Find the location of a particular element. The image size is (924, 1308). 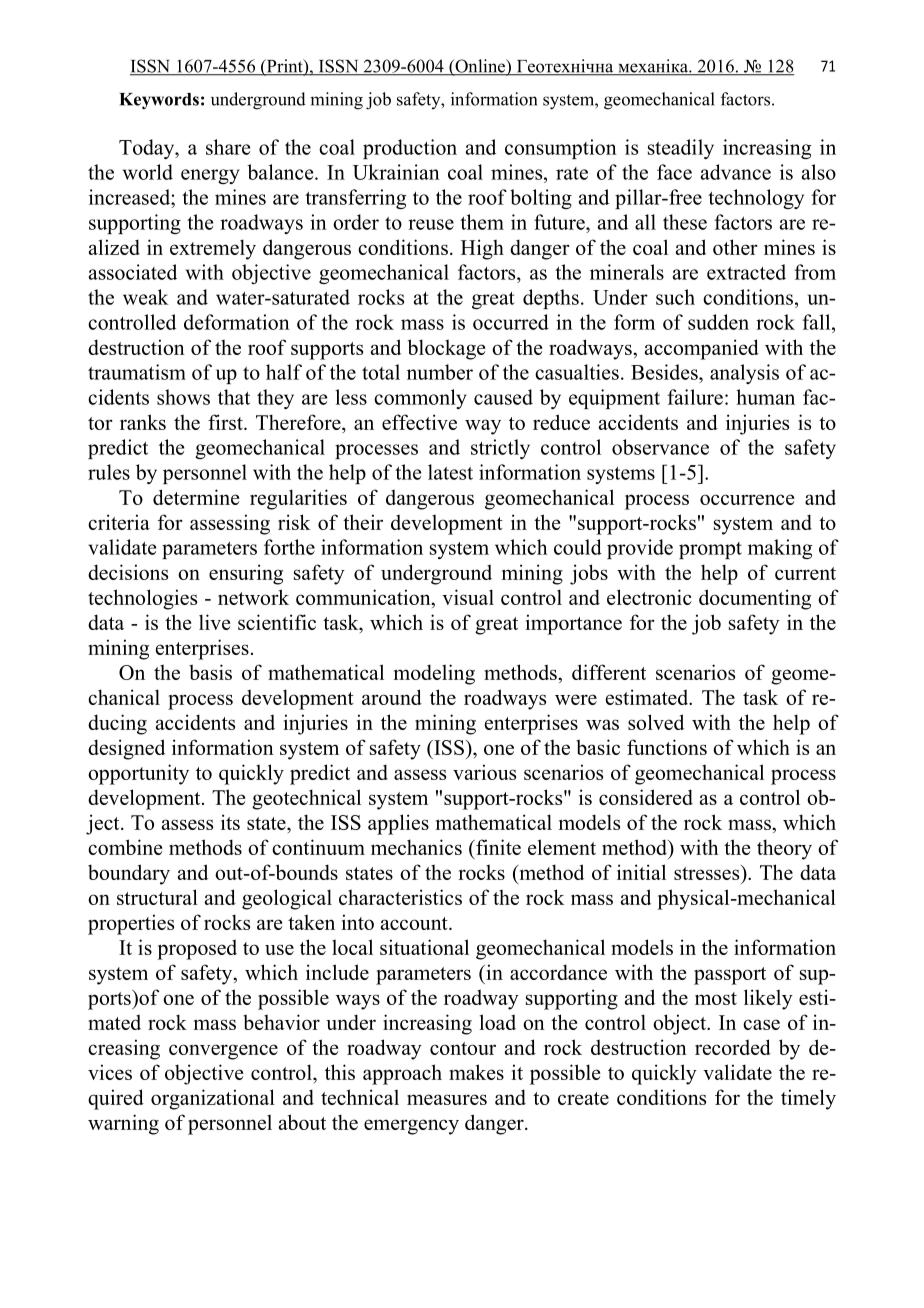

first is located at coordinates (226, 422).
